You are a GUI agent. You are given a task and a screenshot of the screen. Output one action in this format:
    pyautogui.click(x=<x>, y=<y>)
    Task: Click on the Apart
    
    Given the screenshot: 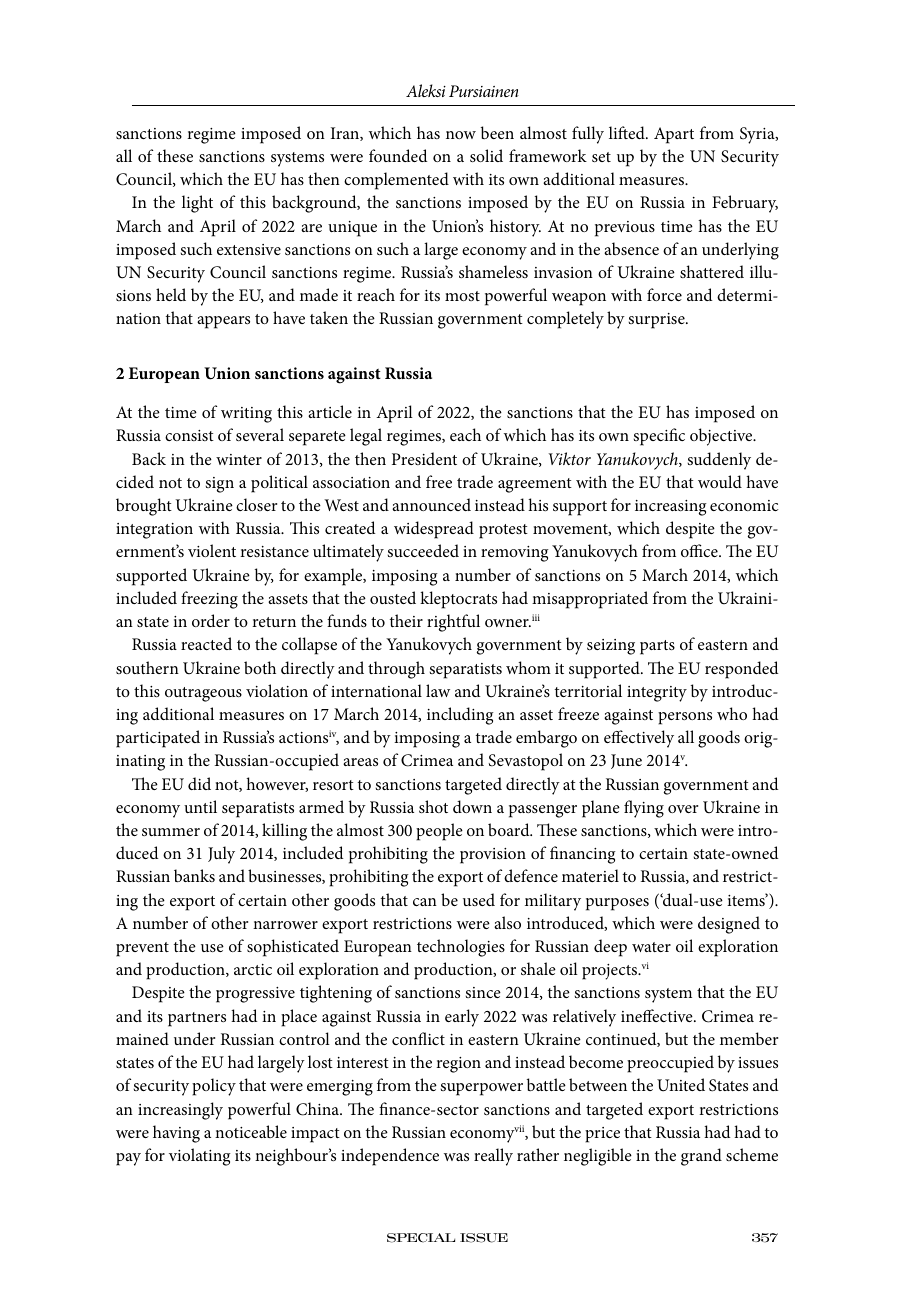 What is the action you would take?
    pyautogui.click(x=674, y=135)
